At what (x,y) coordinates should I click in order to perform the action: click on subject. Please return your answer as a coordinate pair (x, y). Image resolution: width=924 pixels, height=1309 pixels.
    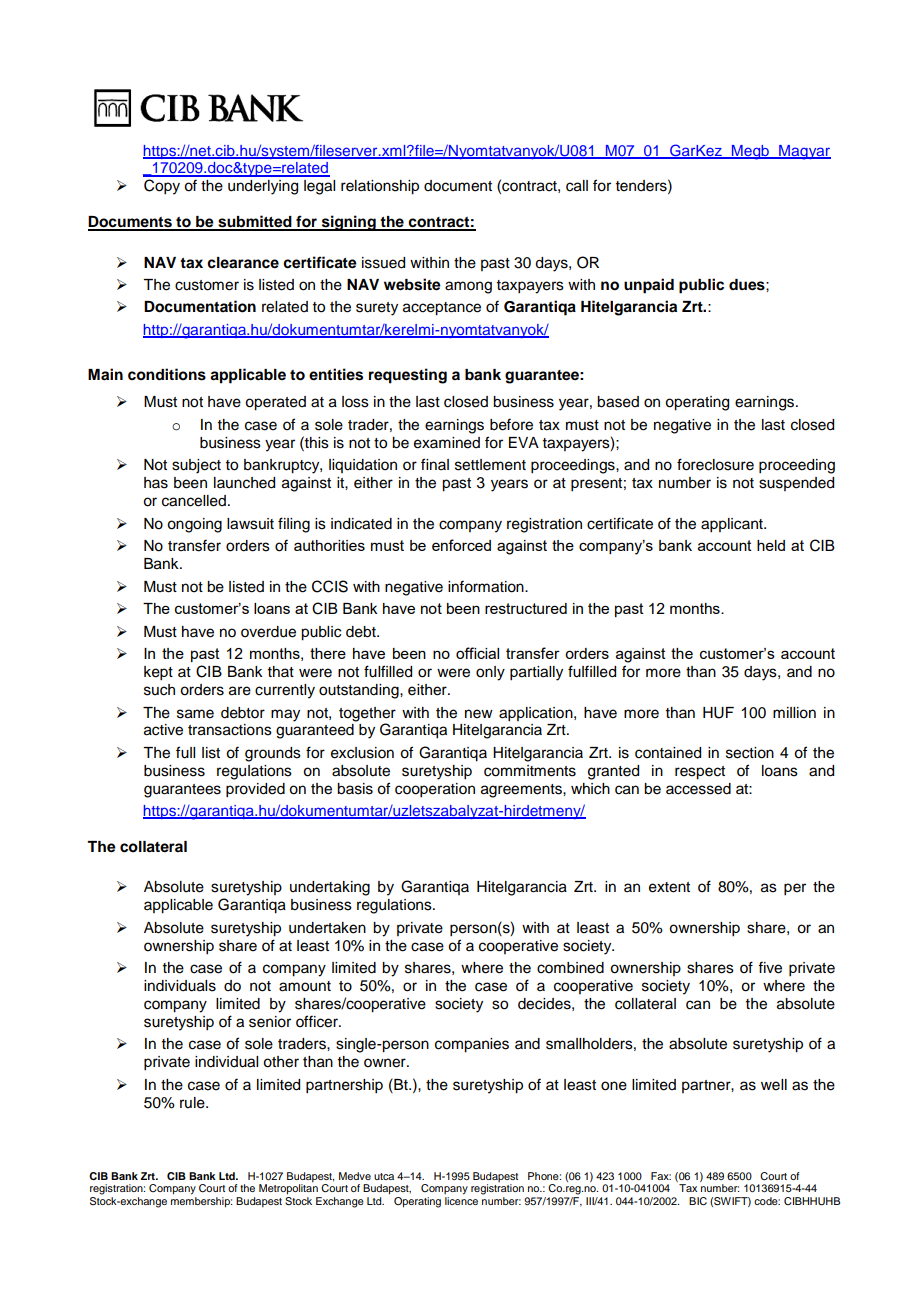
    Looking at the image, I should click on (196, 466).
